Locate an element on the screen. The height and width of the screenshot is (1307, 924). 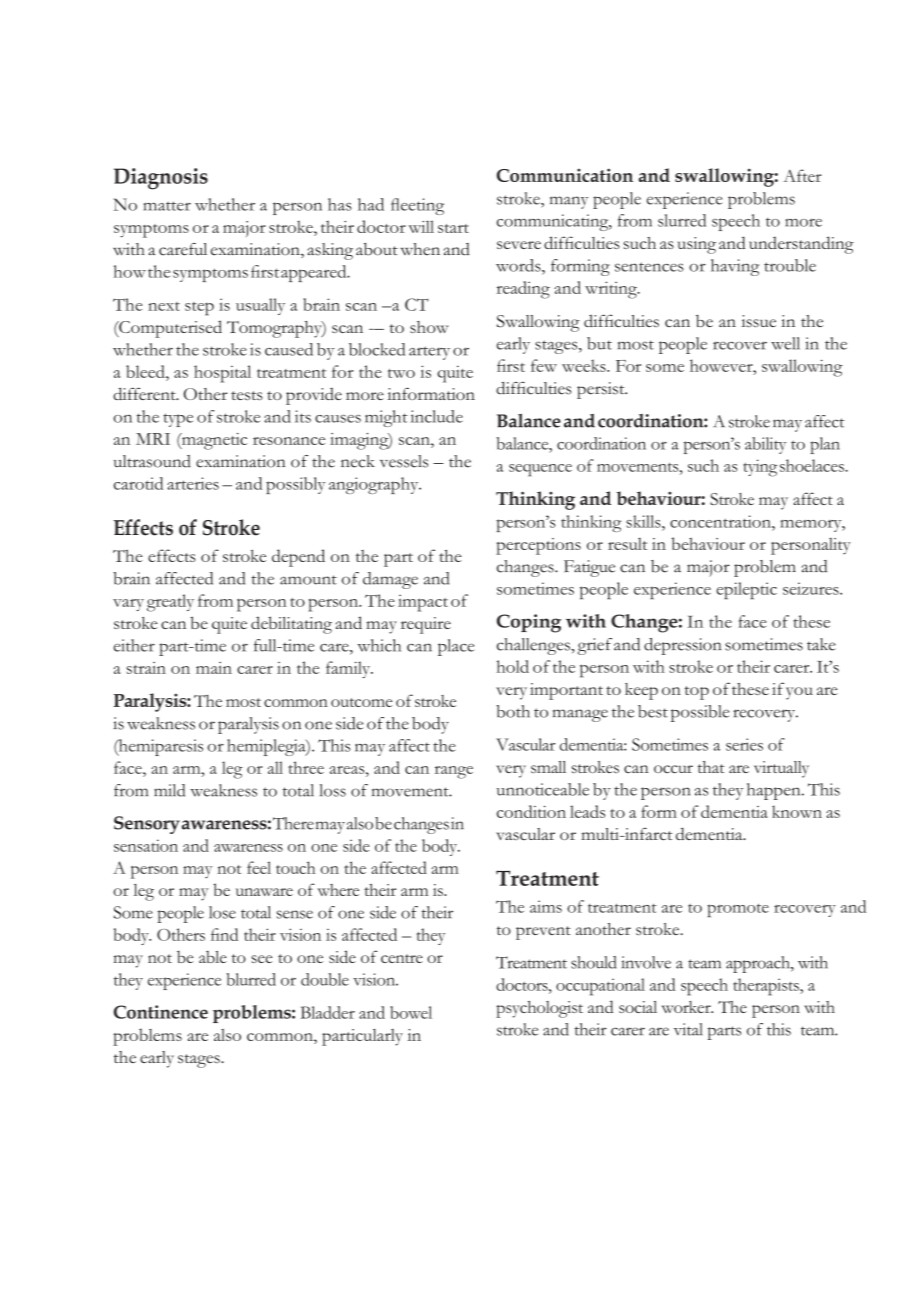
severe is located at coordinates (519, 245).
